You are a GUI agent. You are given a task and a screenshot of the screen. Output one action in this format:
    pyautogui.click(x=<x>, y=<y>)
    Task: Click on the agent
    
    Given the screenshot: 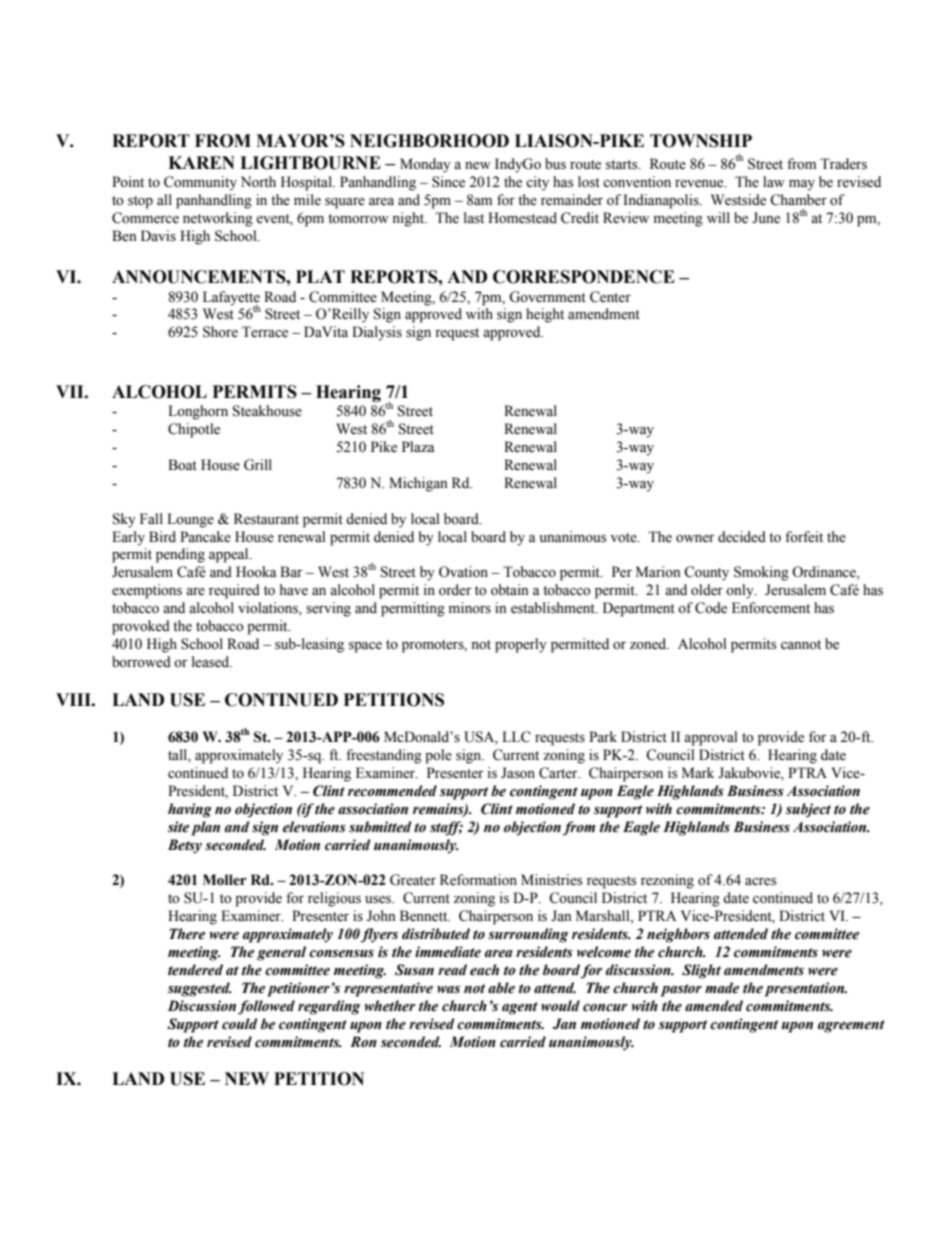 What is the action you would take?
    pyautogui.click(x=520, y=1008)
